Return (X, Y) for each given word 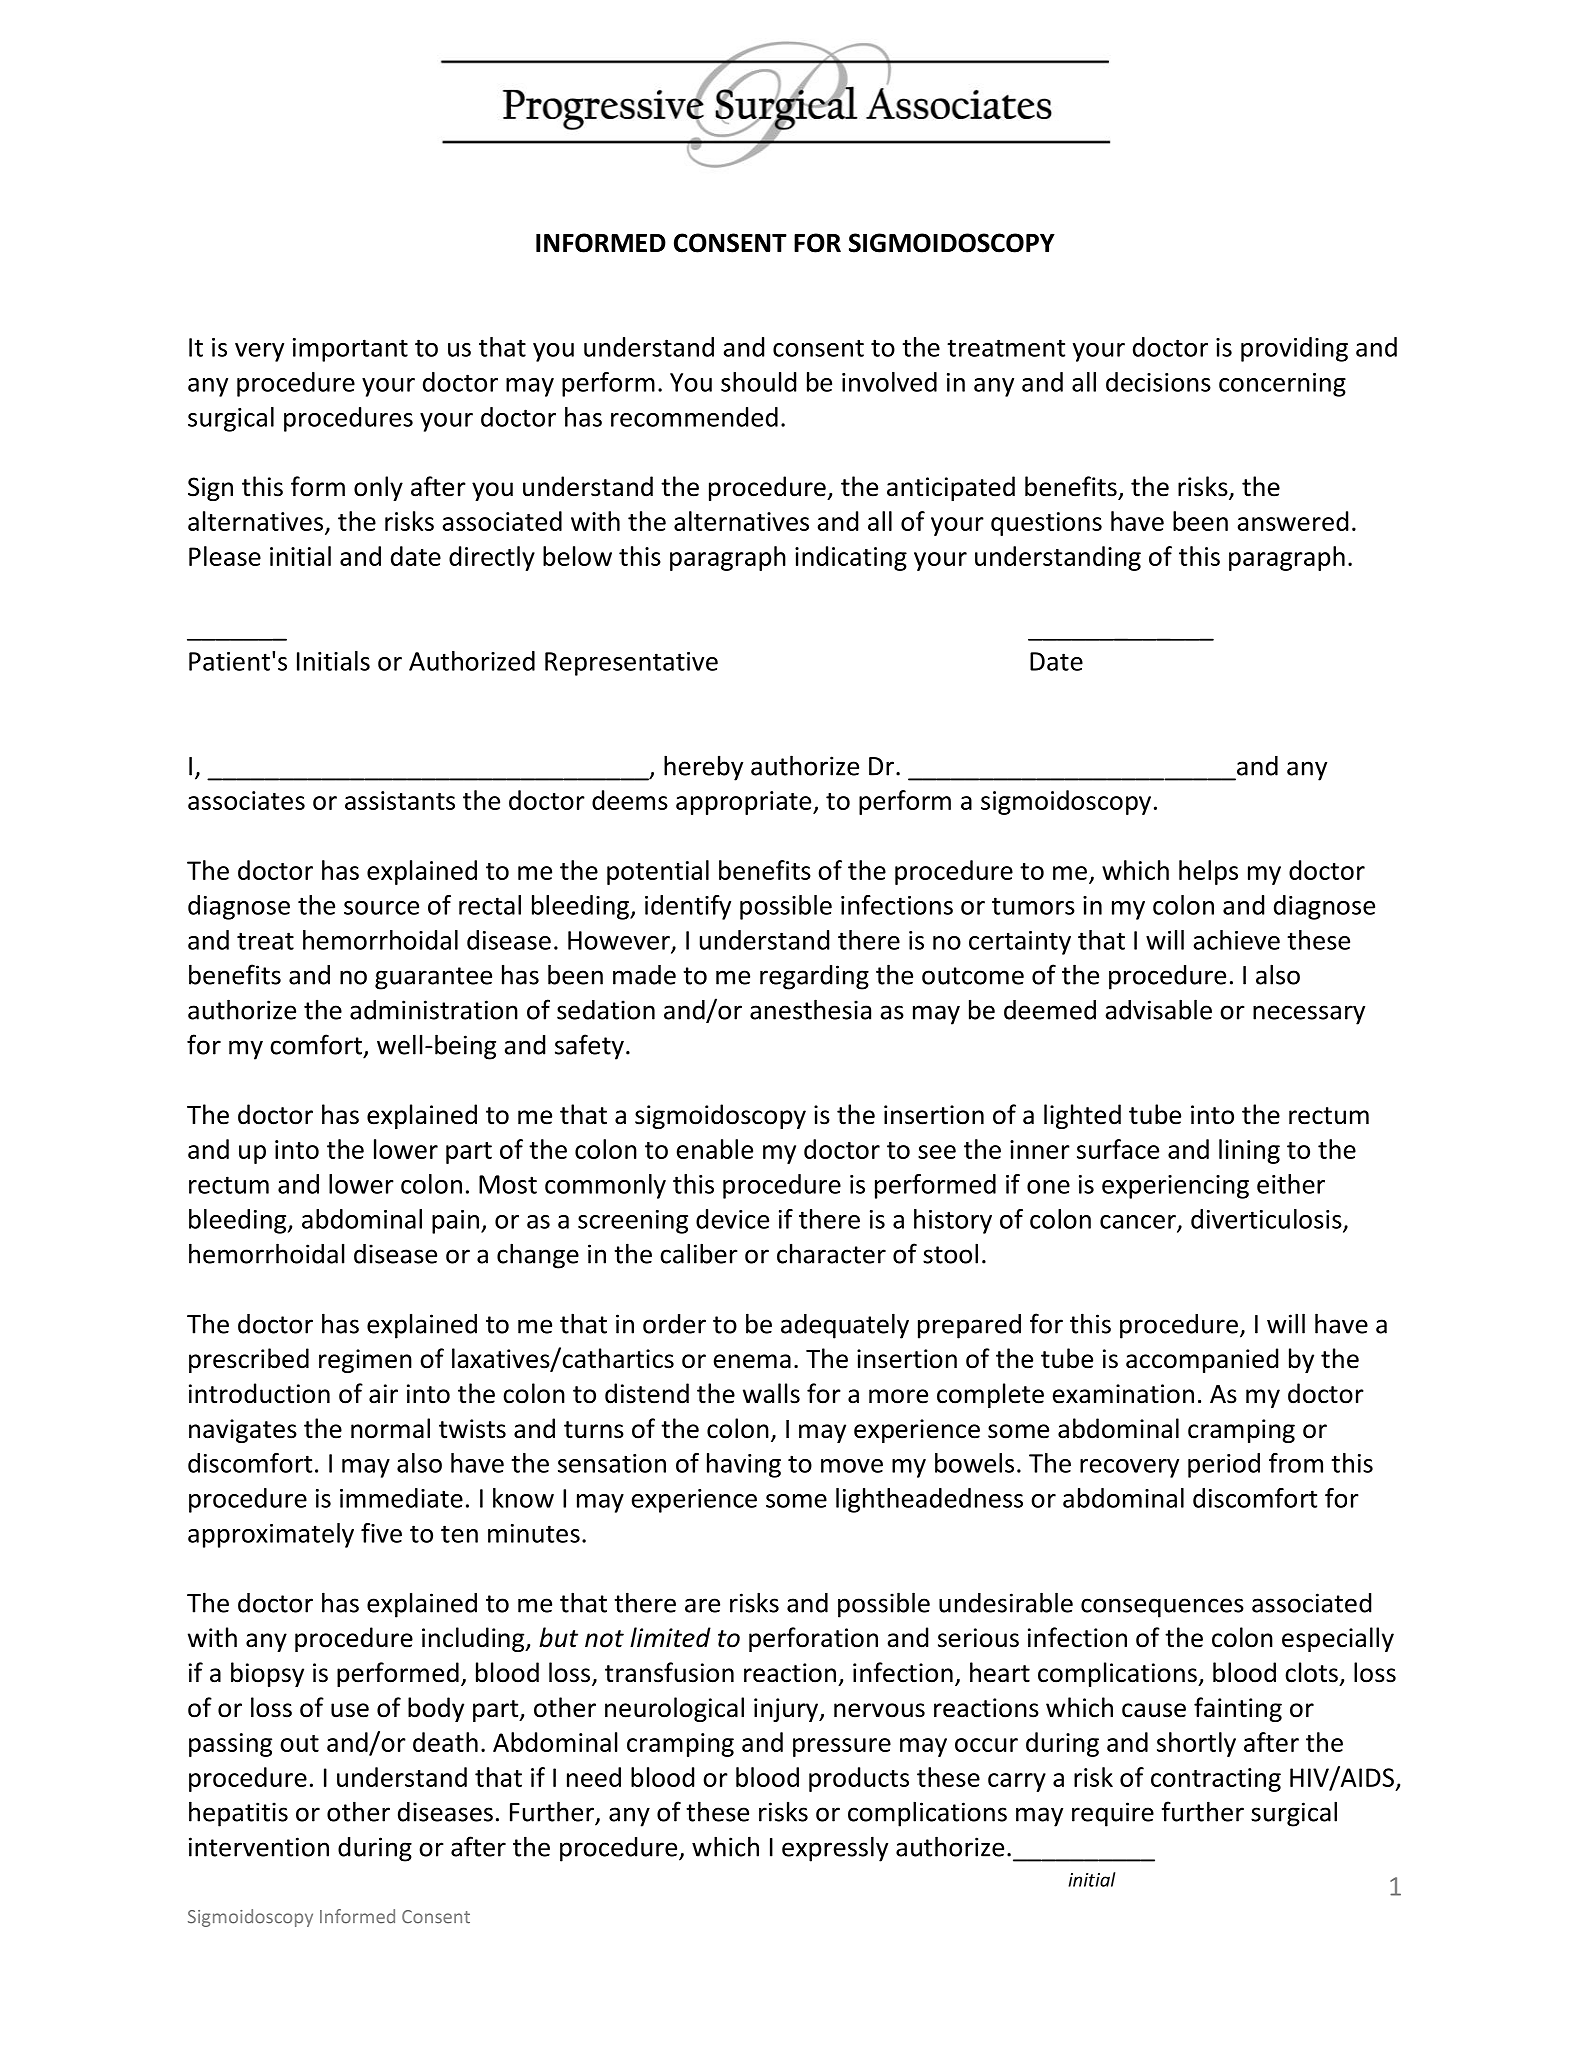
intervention (259, 1847)
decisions (1158, 382)
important (350, 350)
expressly (835, 1849)
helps (1208, 872)
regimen (365, 1361)
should (758, 382)
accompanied (1202, 1360)
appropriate (745, 803)
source (381, 908)
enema (752, 1361)
